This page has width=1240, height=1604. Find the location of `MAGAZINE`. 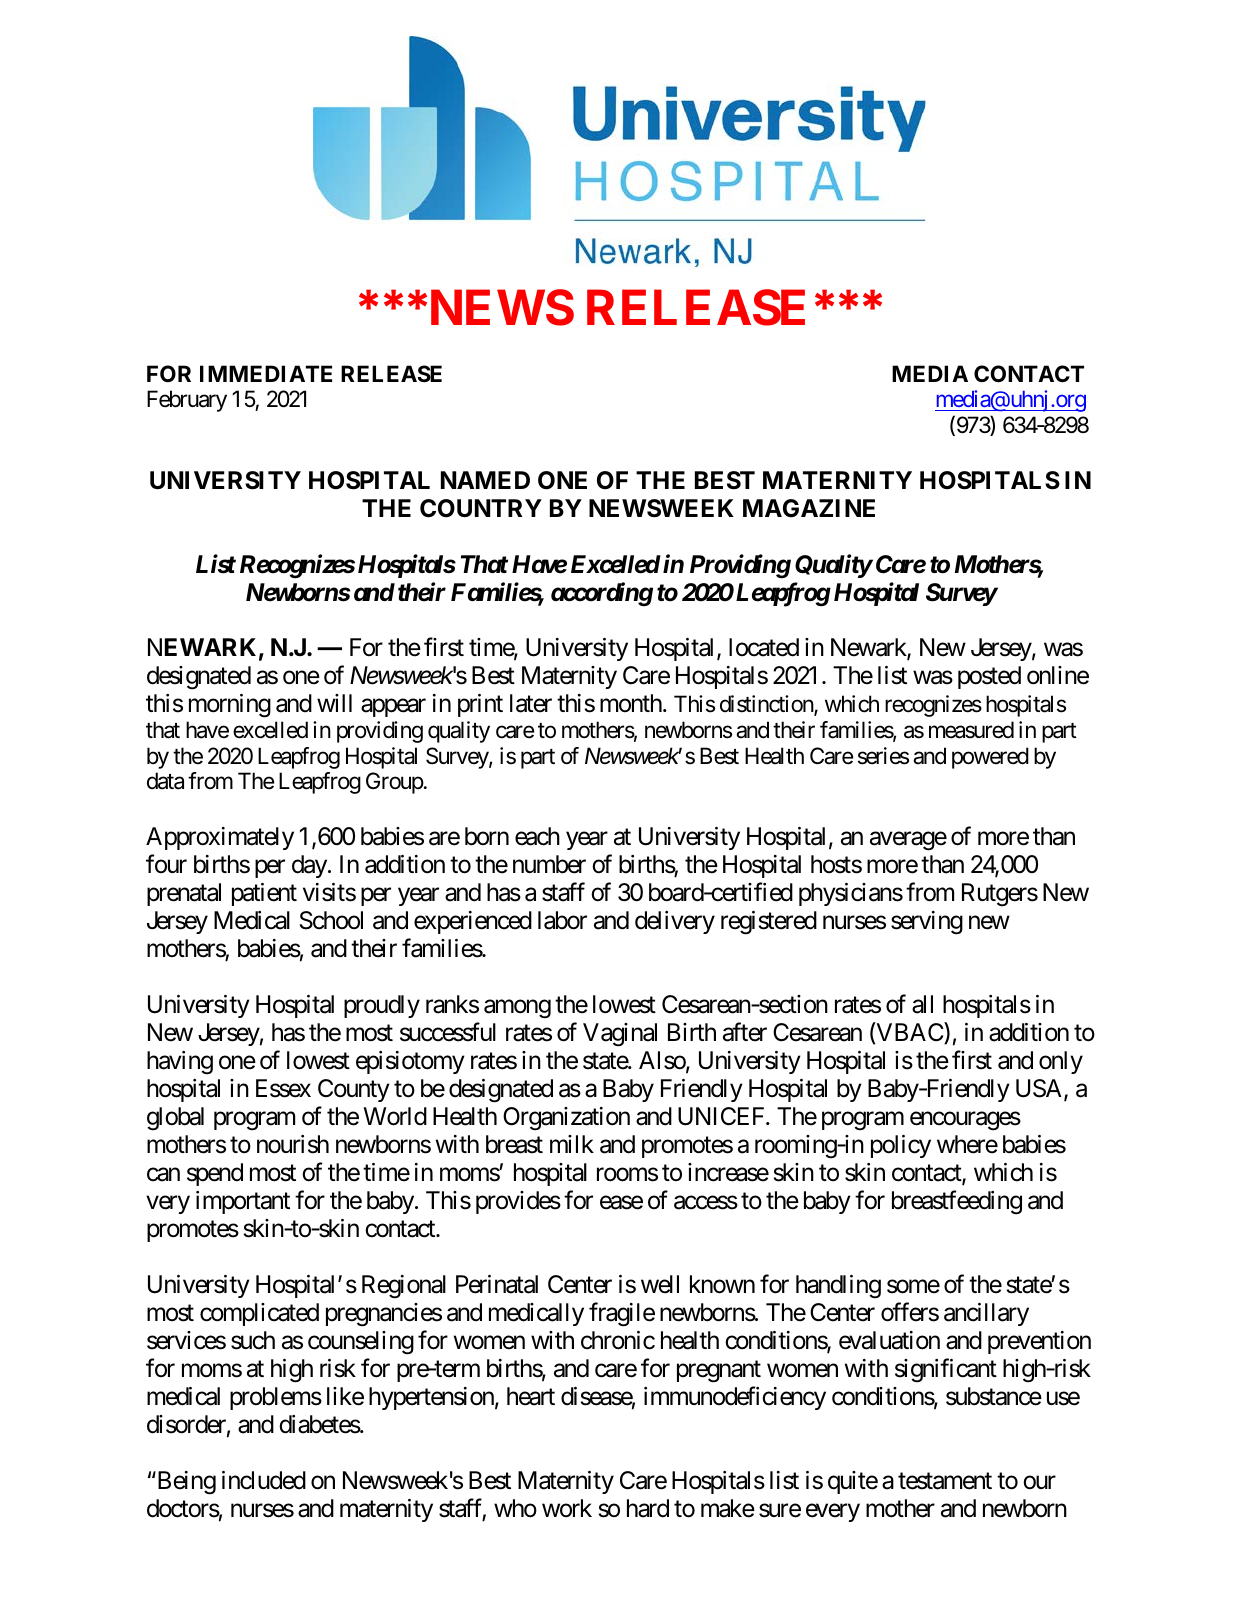

MAGAZINE is located at coordinates (809, 508).
